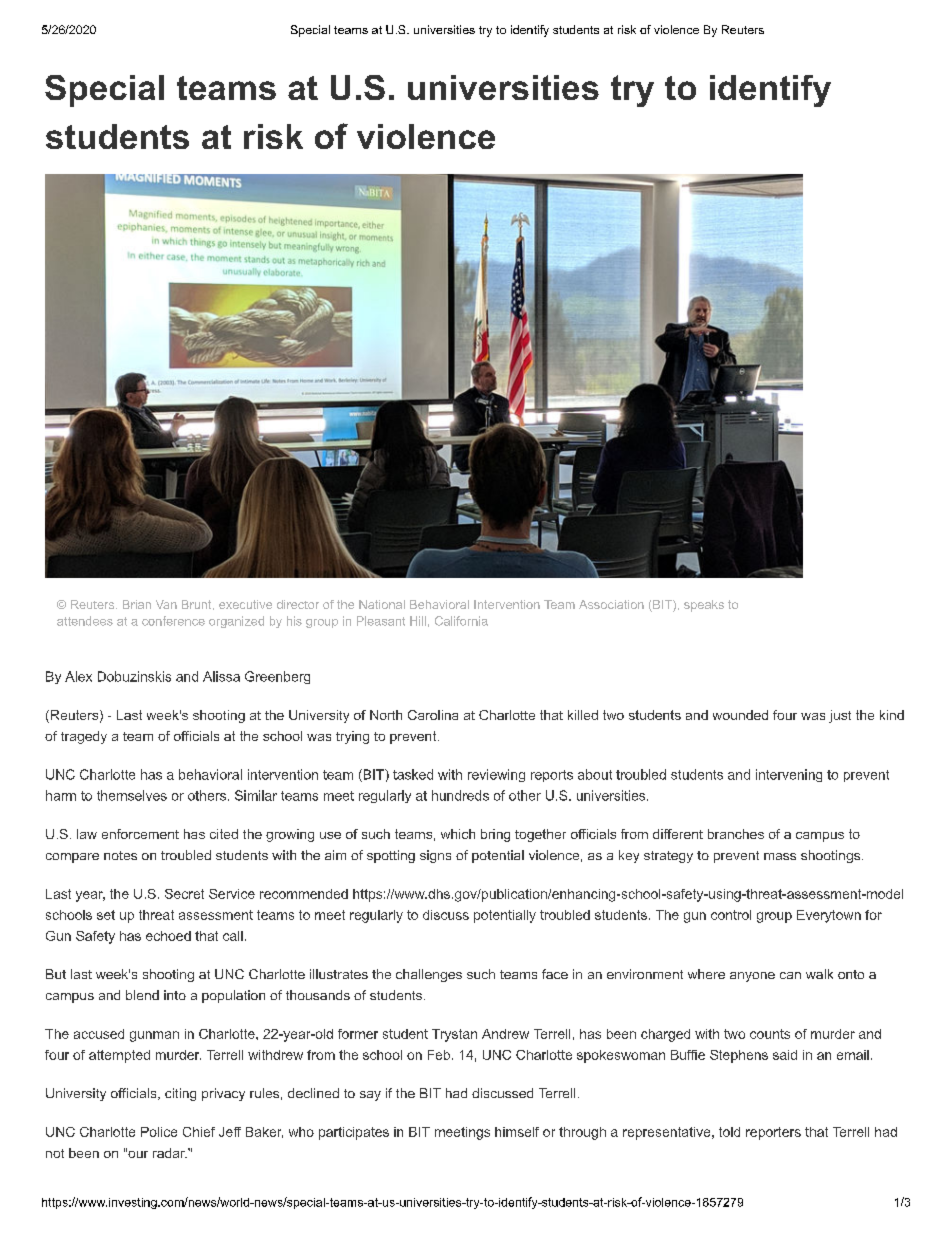 The image size is (952, 1233). Describe the element at coordinates (829, 916) in the document. I see `Everytown` at that location.
